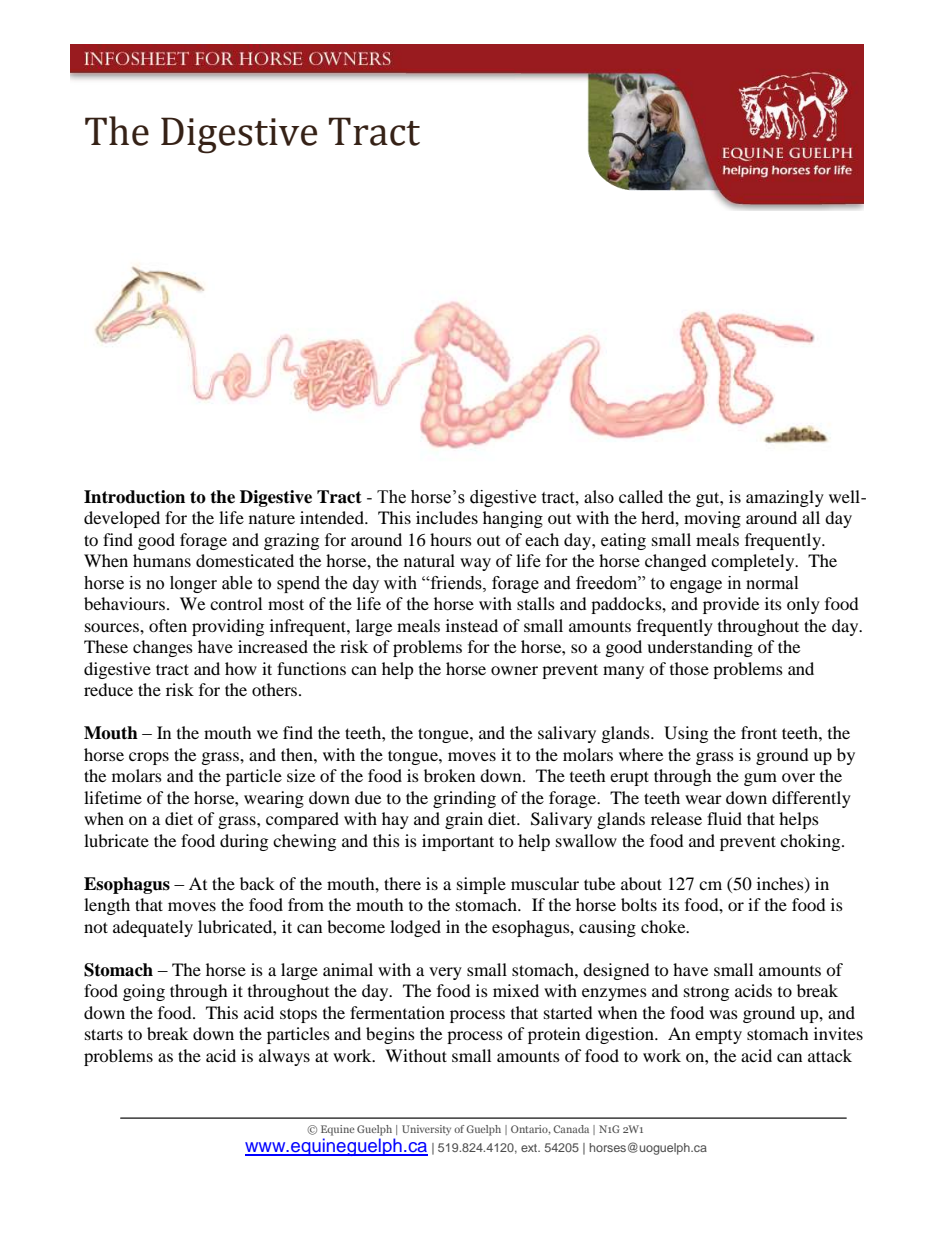  I want to click on adequately, so click(153, 928).
